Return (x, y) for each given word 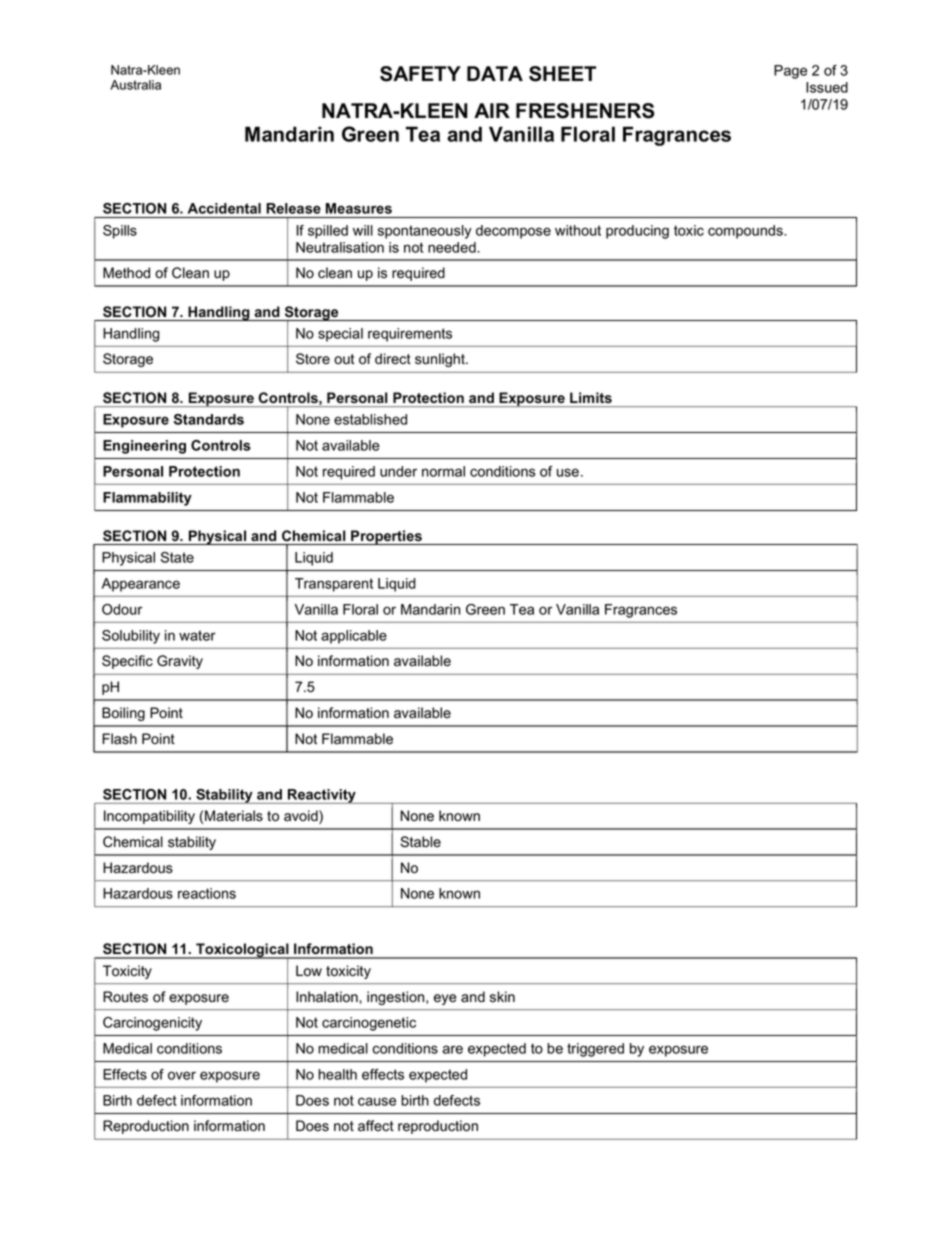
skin (502, 997)
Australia (135, 85)
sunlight (441, 360)
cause (377, 1101)
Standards (209, 419)
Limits (591, 397)
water (197, 635)
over (182, 1075)
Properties (386, 537)
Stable (420, 842)
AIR (492, 110)
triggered (595, 1050)
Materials (234, 816)
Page (790, 72)
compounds (746, 232)
